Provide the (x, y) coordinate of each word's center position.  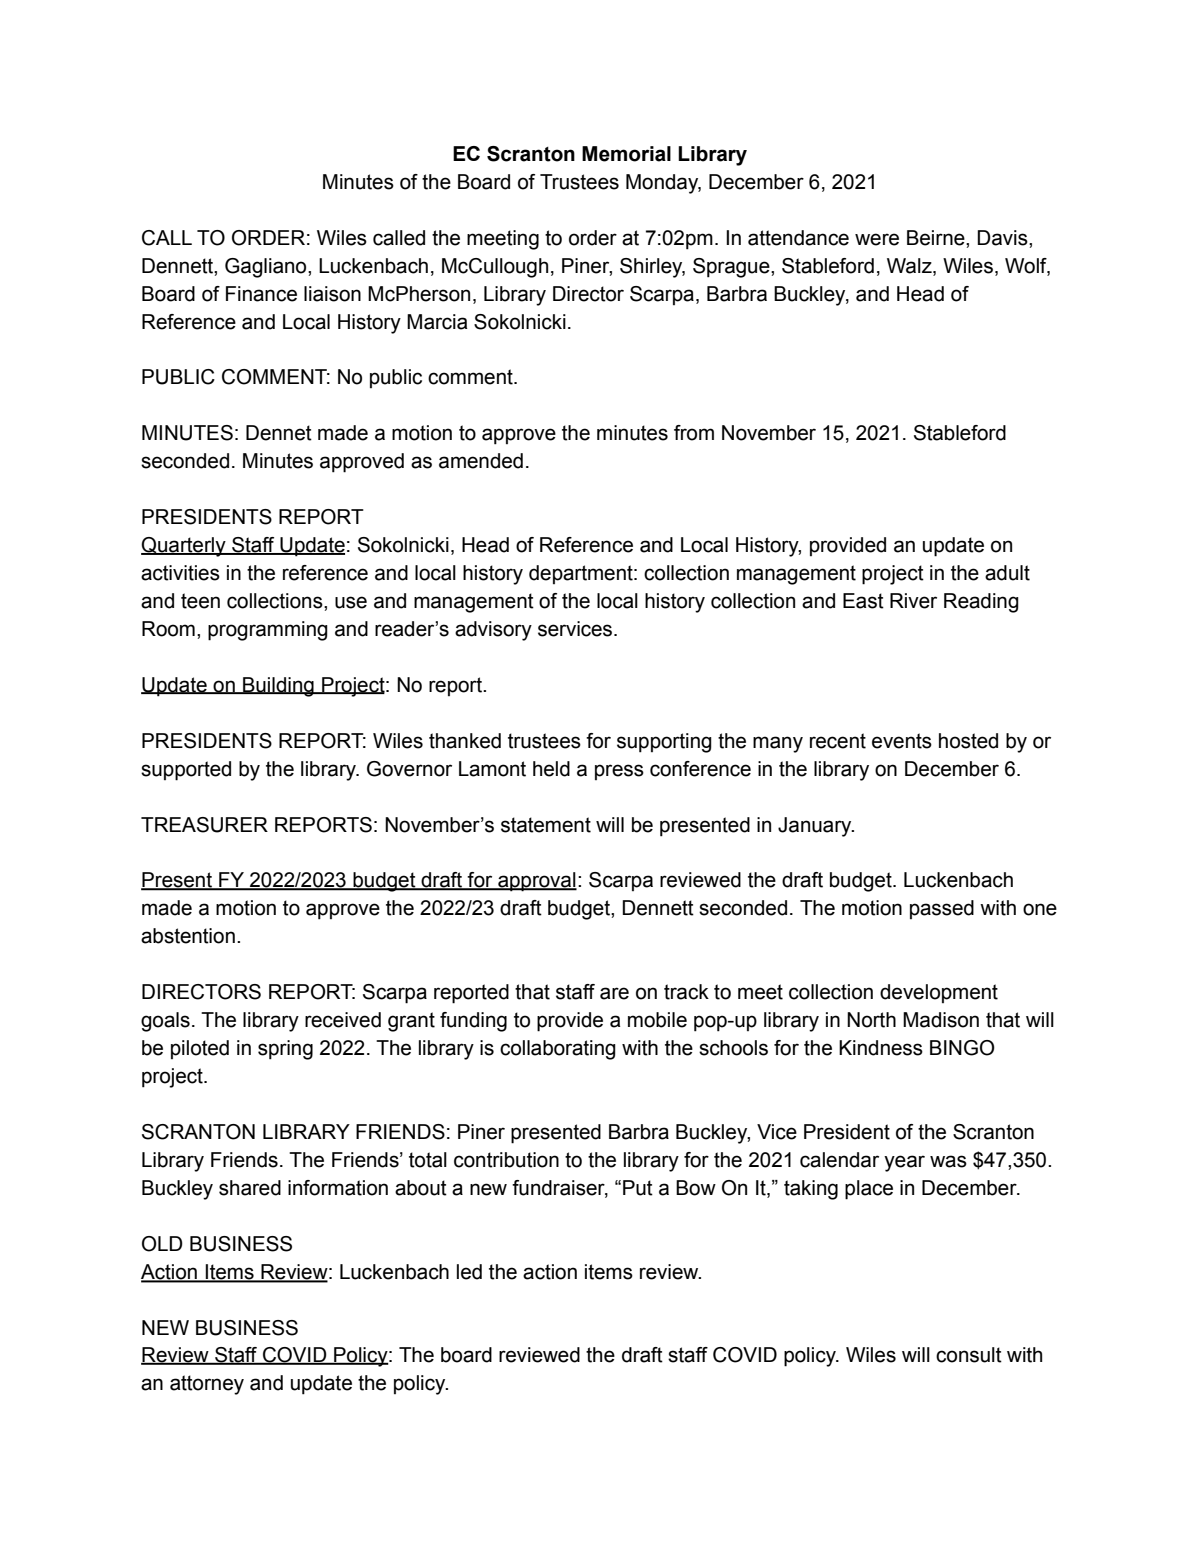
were (877, 239)
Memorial (626, 154)
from (694, 433)
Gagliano (267, 268)
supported (186, 771)
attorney (207, 1385)
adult (1007, 573)
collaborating (558, 1050)
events (902, 741)
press (619, 772)
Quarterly (184, 547)
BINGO (962, 1048)
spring (285, 1050)
